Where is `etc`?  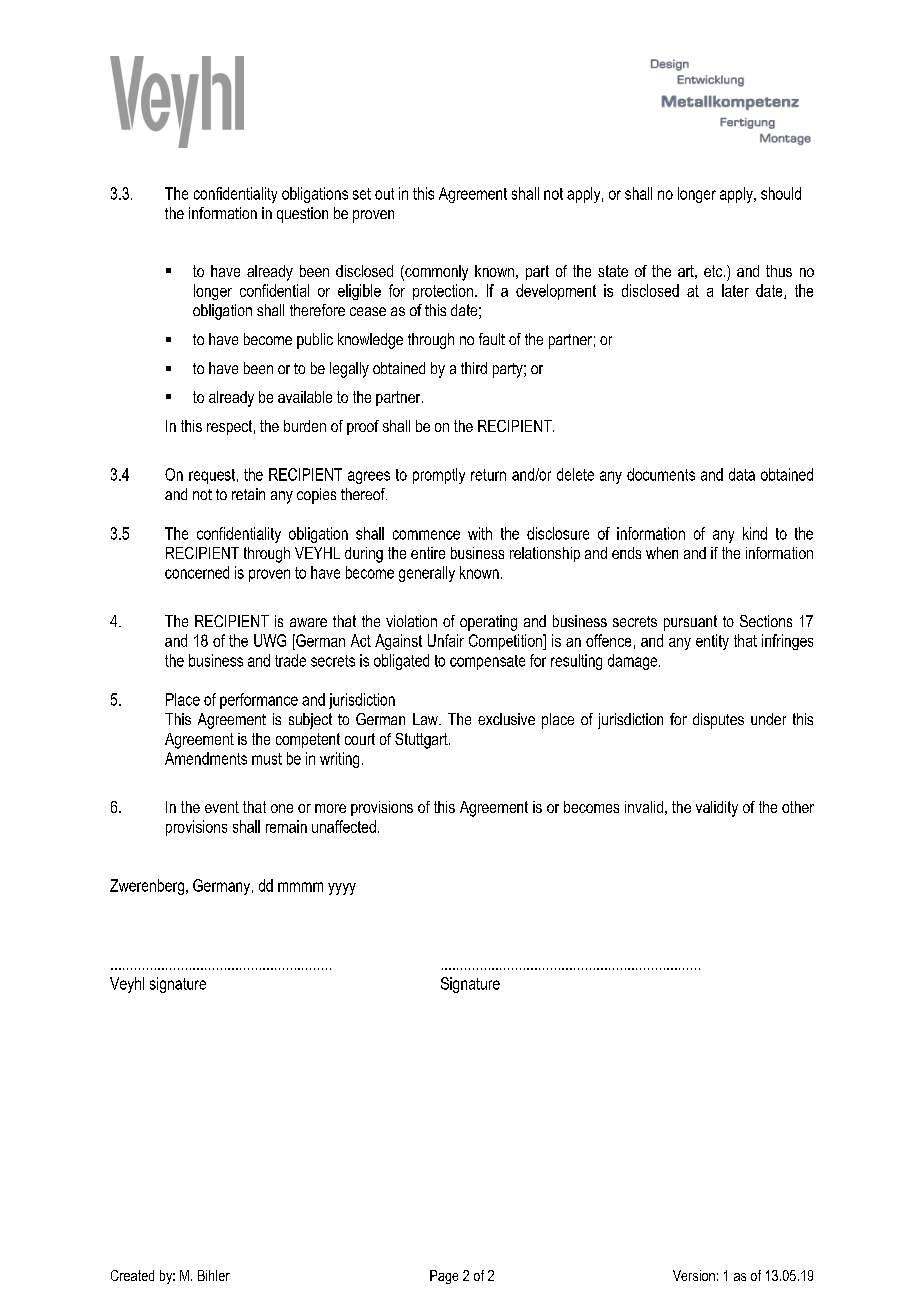 etc is located at coordinates (714, 271).
